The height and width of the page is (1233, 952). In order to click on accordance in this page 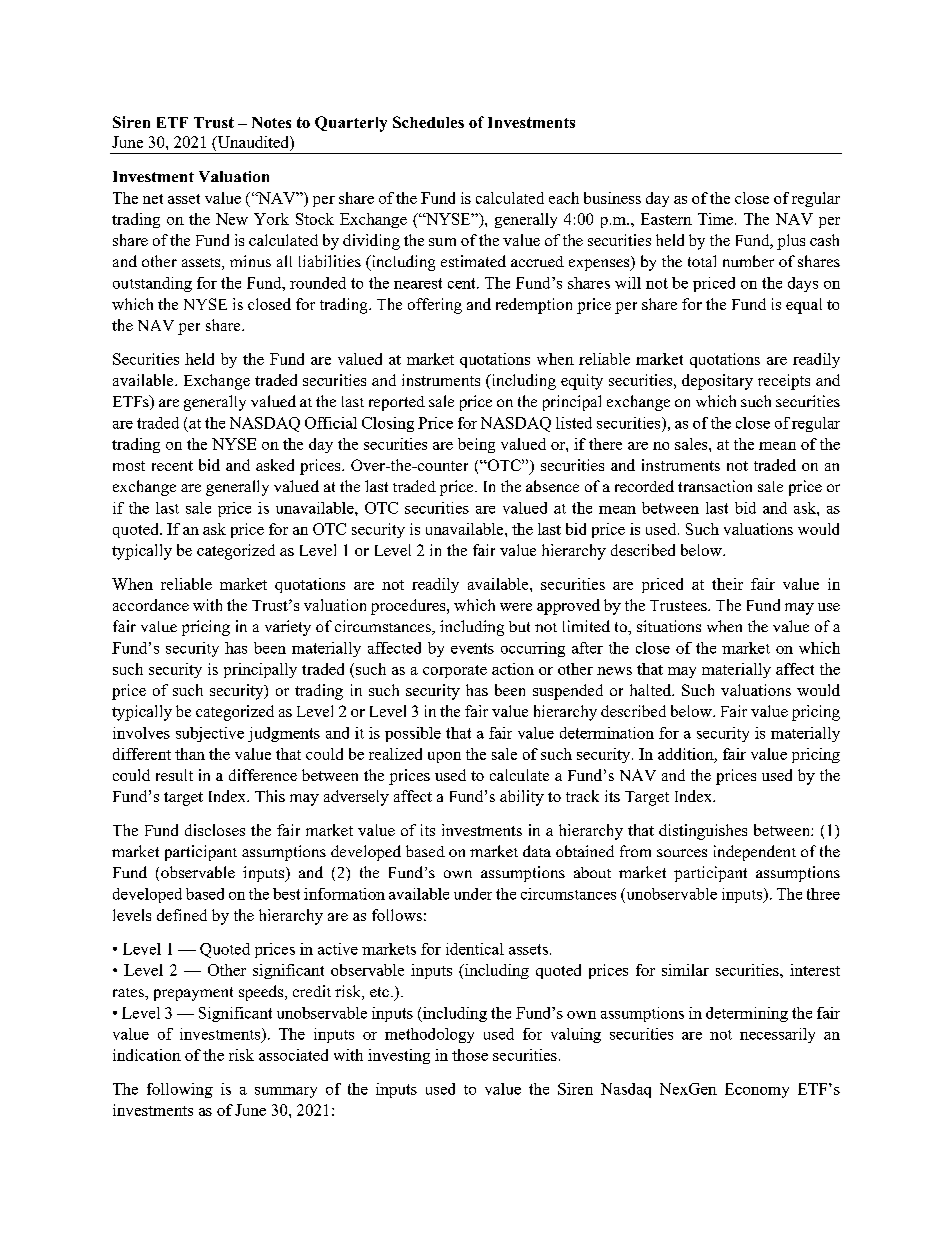, I will do `click(151, 605)`.
